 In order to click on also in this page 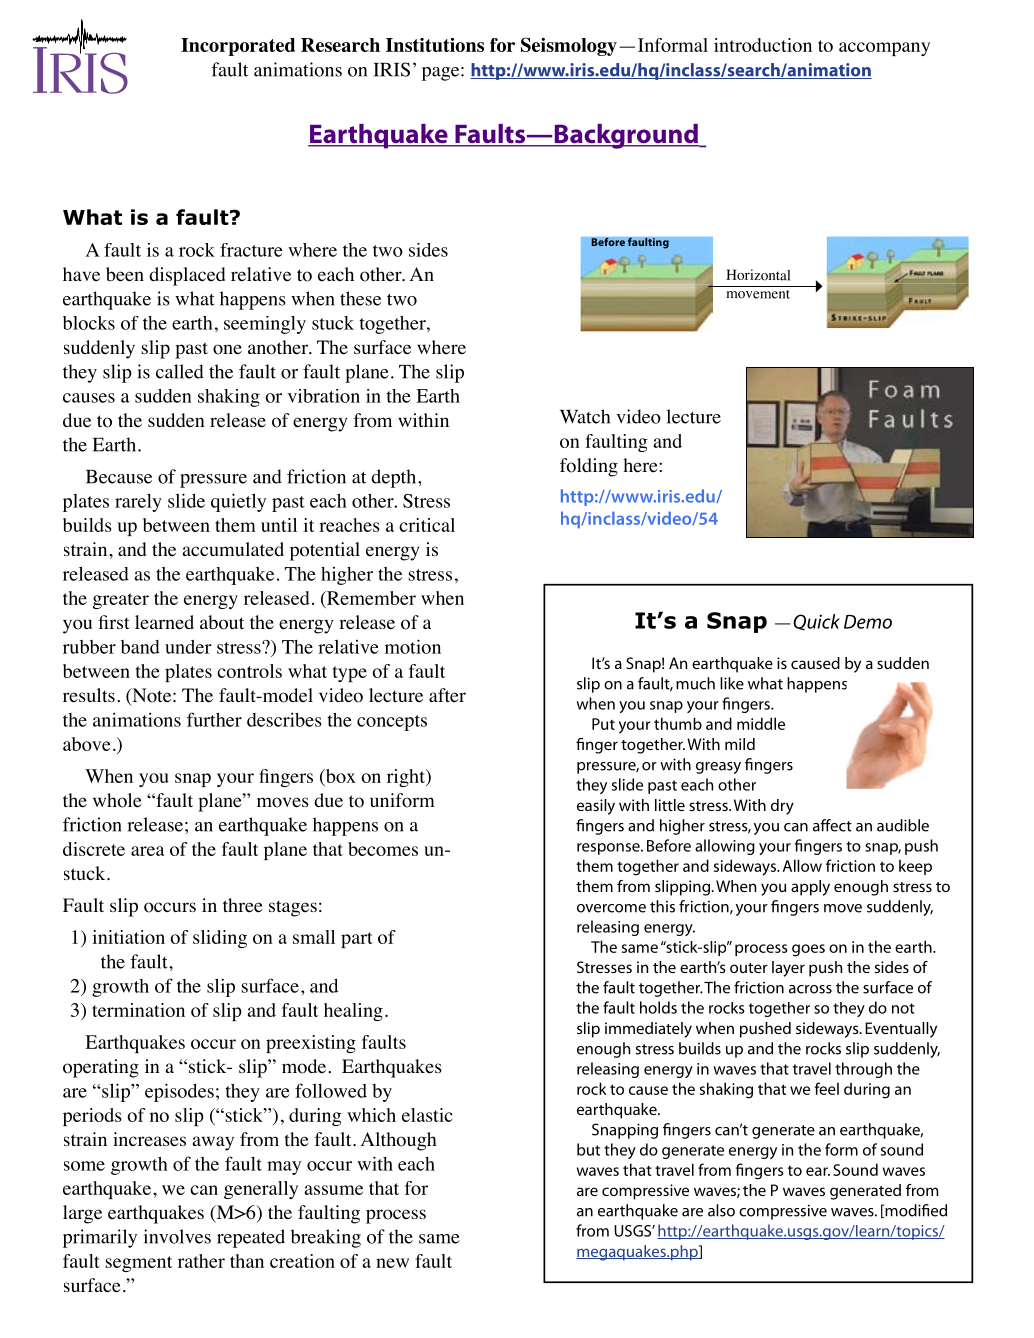, I will do `click(721, 1210)`.
